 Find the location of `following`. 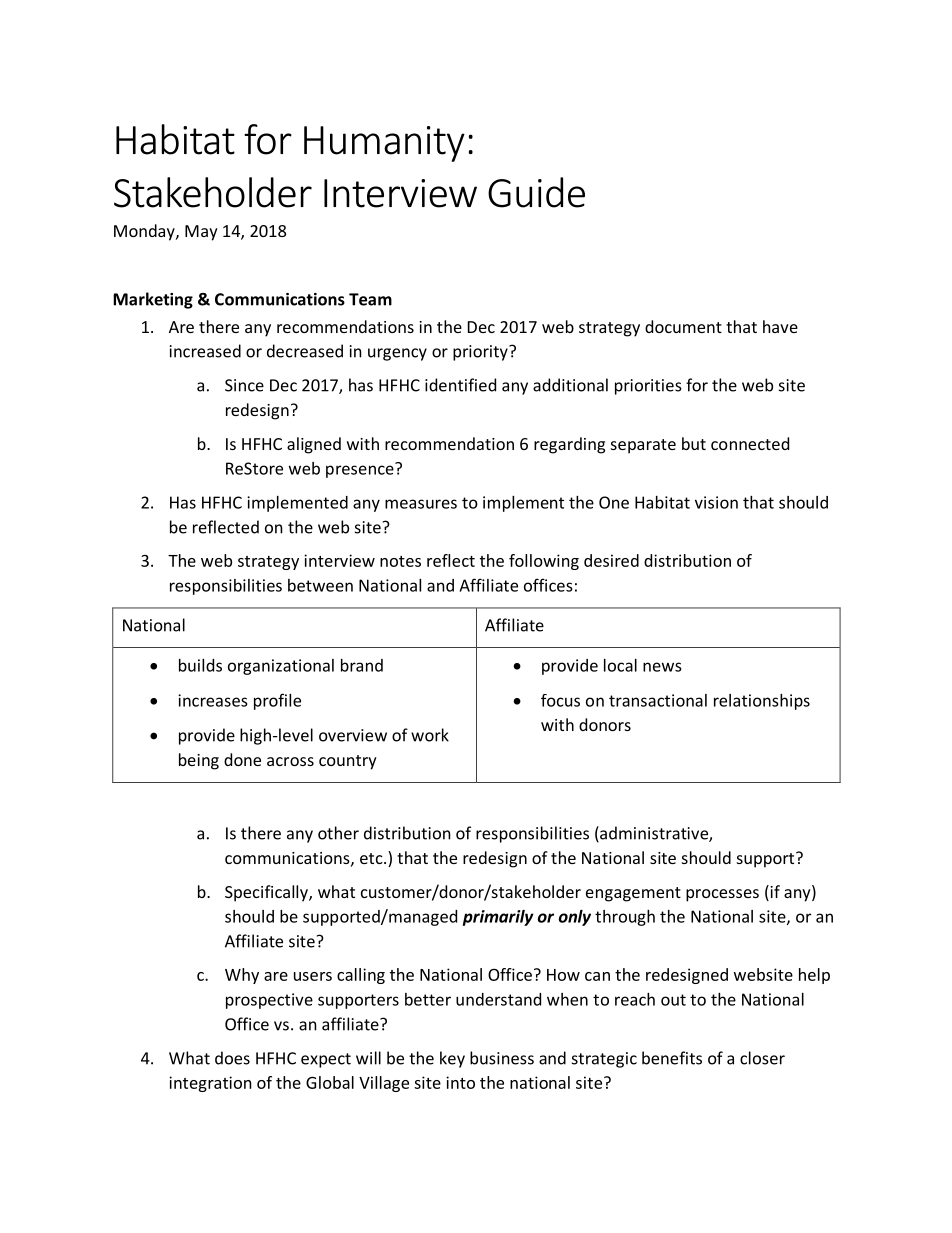

following is located at coordinates (544, 562).
